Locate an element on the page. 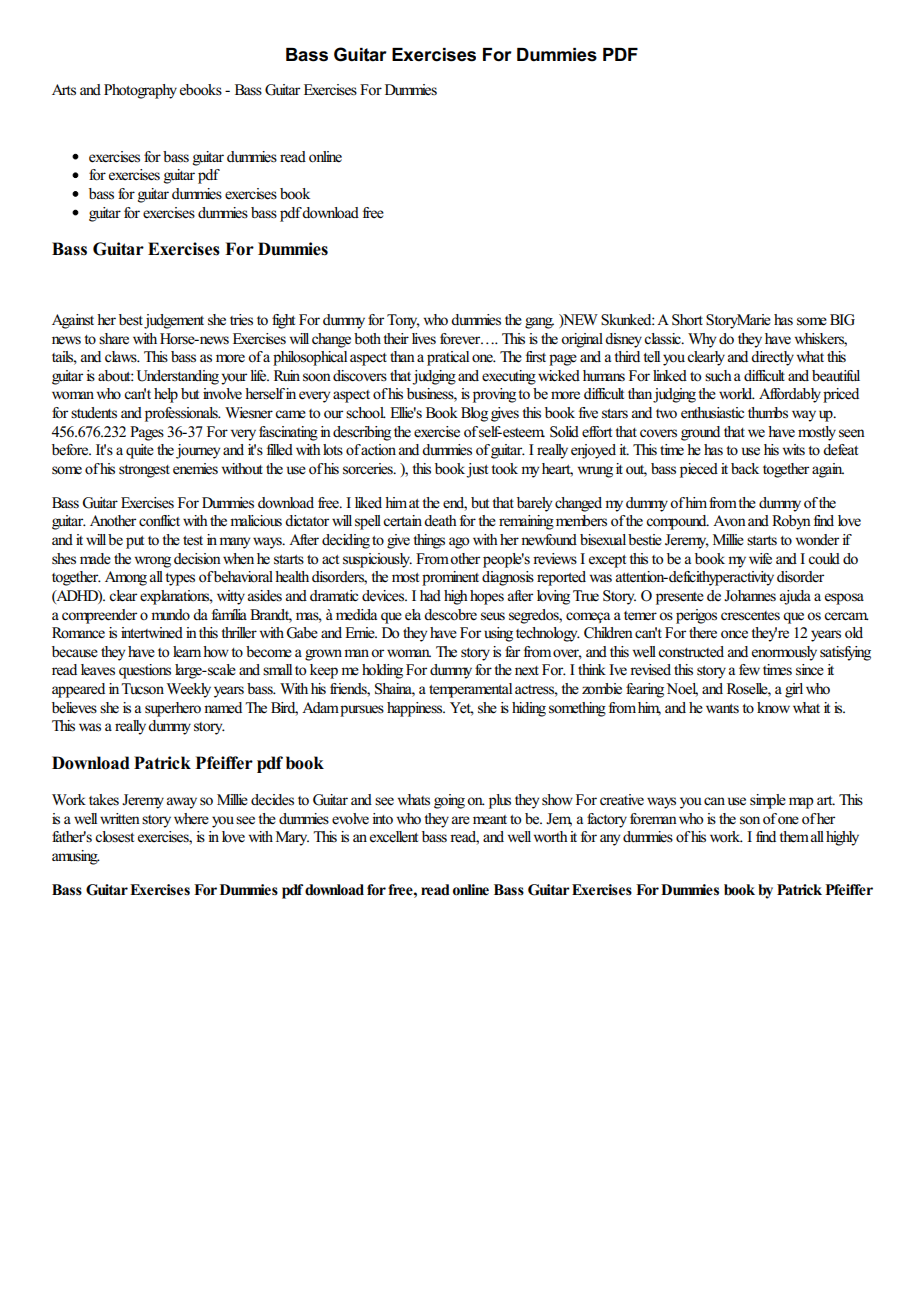 The image size is (924, 1308). prominent is located at coordinates (450, 578).
